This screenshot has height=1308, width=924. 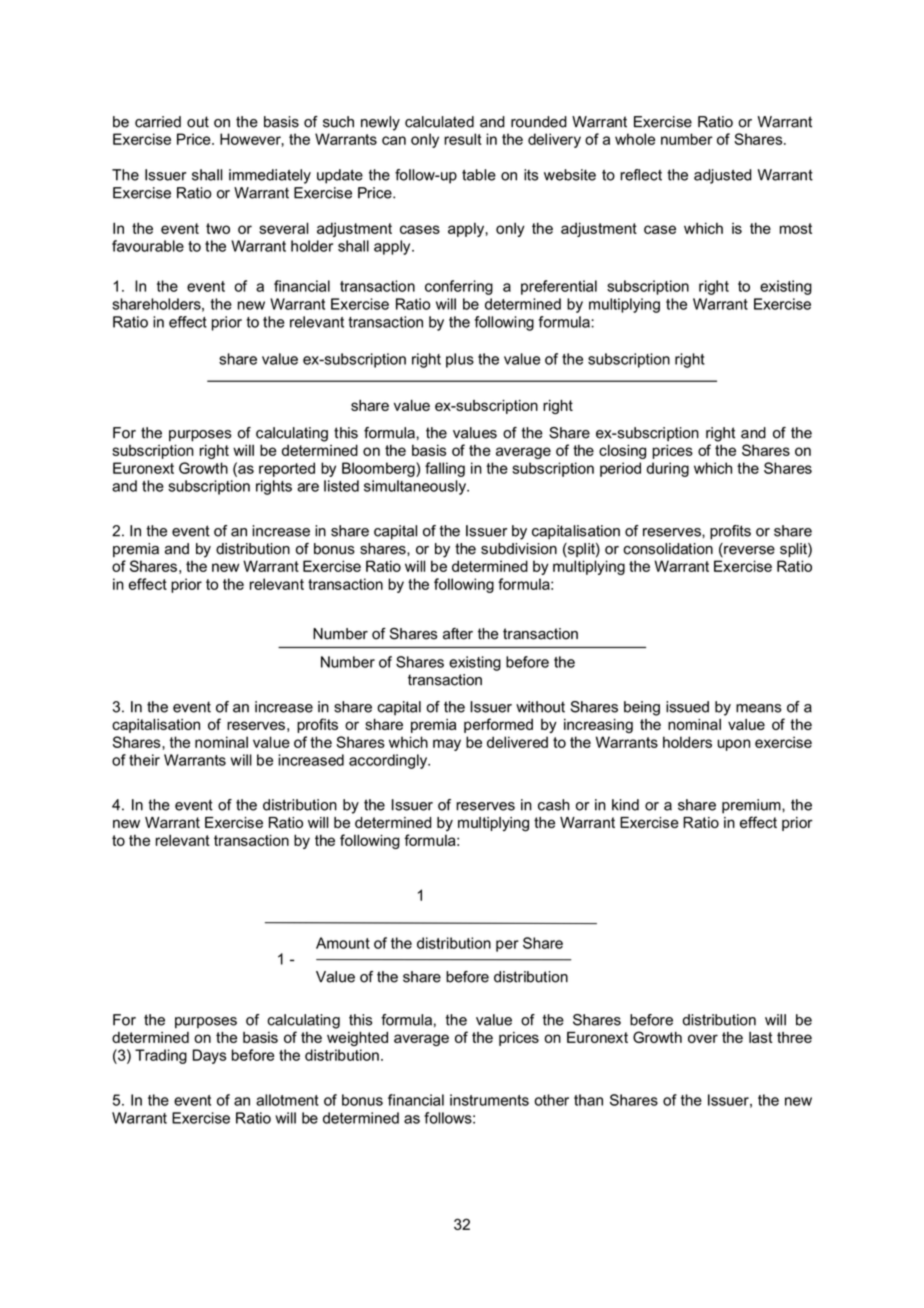 I want to click on immediately, so click(x=270, y=176).
